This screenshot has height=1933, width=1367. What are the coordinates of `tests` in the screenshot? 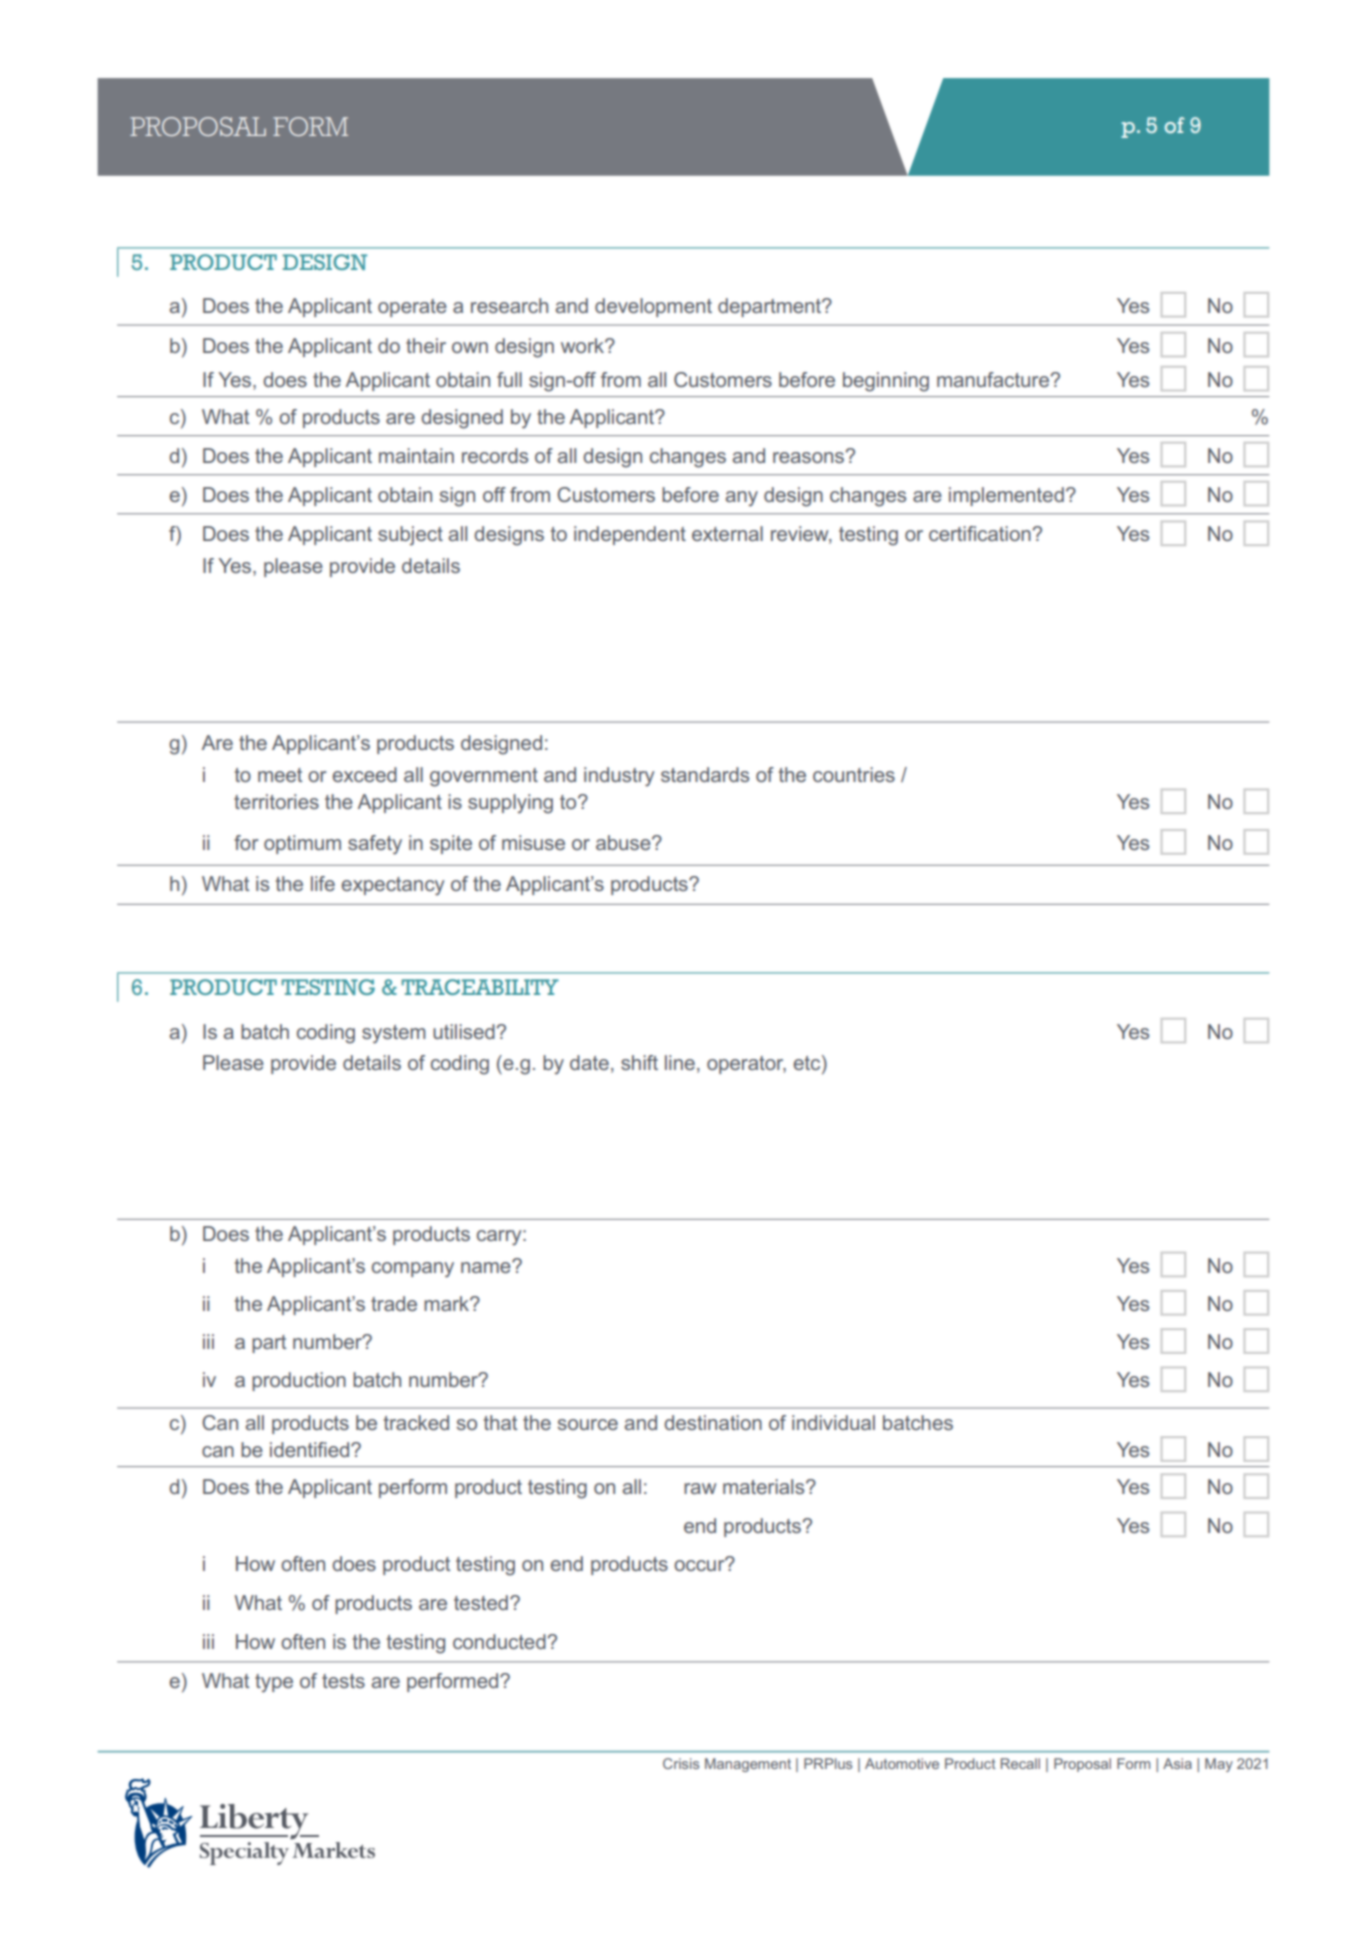 It's located at (343, 1681).
